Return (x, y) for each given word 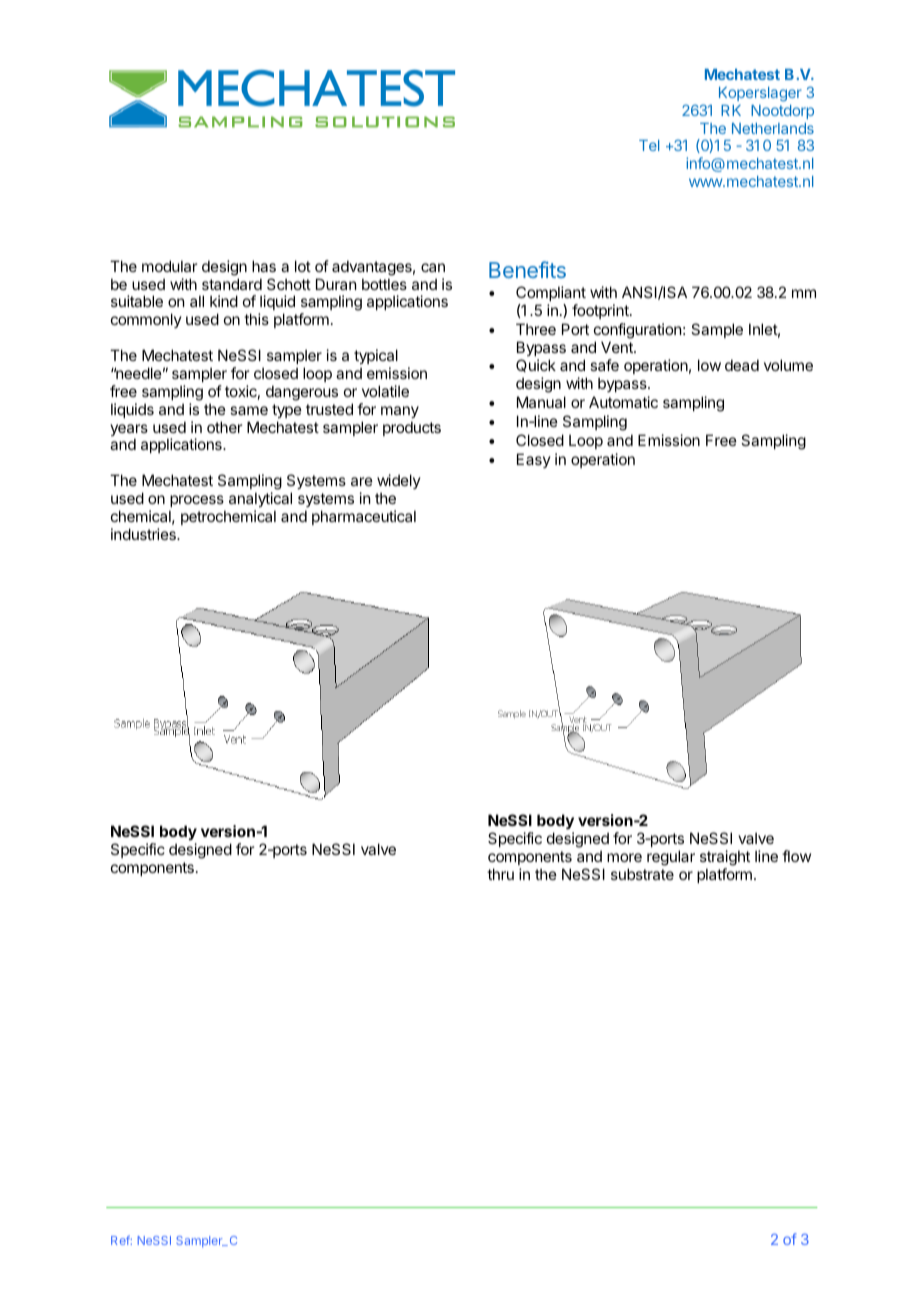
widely (399, 481)
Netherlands (773, 128)
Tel (649, 145)
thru (500, 874)
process (197, 501)
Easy (534, 460)
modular (169, 266)
